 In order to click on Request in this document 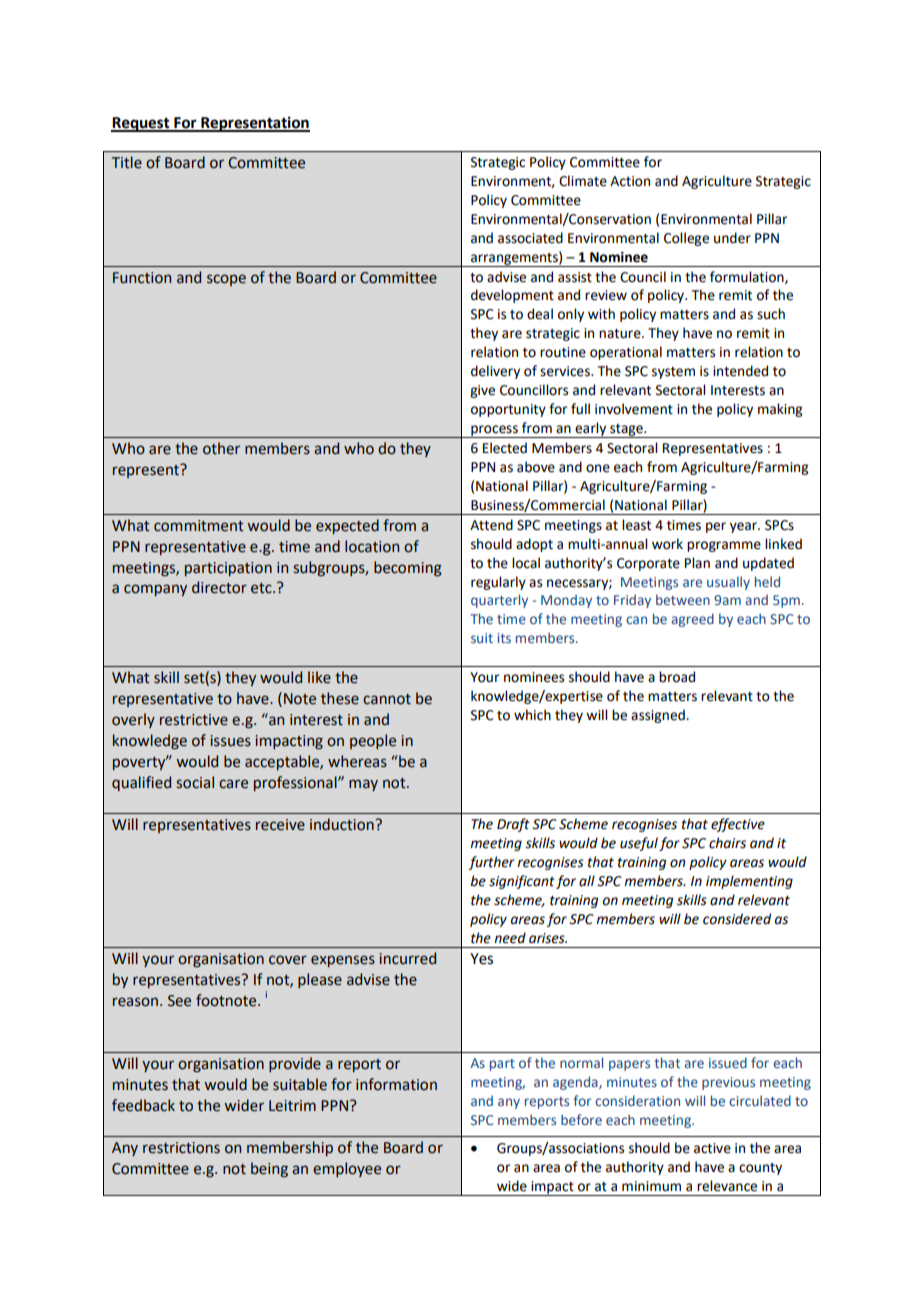, I will do `click(141, 124)`.
